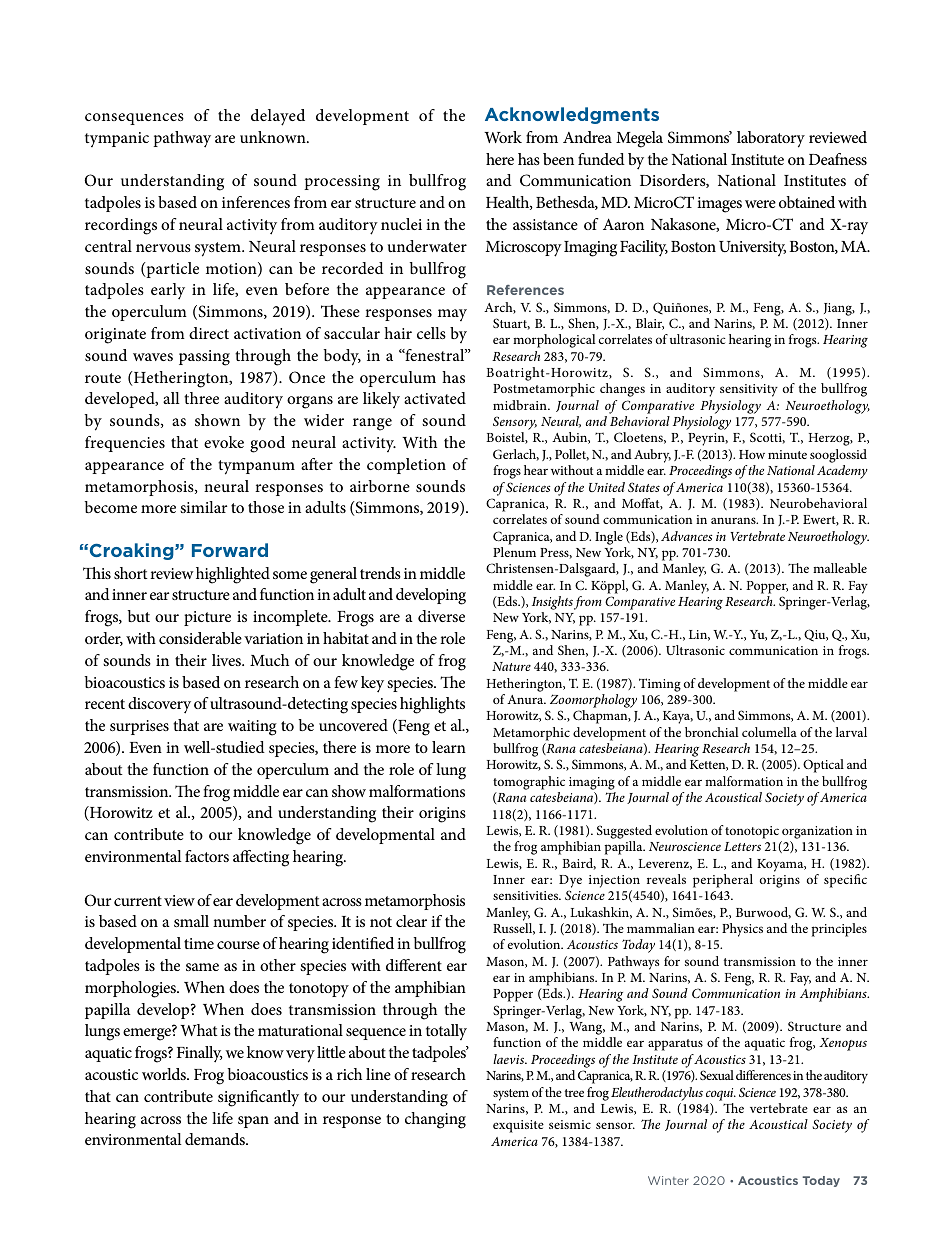 Image resolution: width=952 pixels, height=1233 pixels. Describe the element at coordinates (749, 390) in the screenshot. I see `sensitivity` at that location.
